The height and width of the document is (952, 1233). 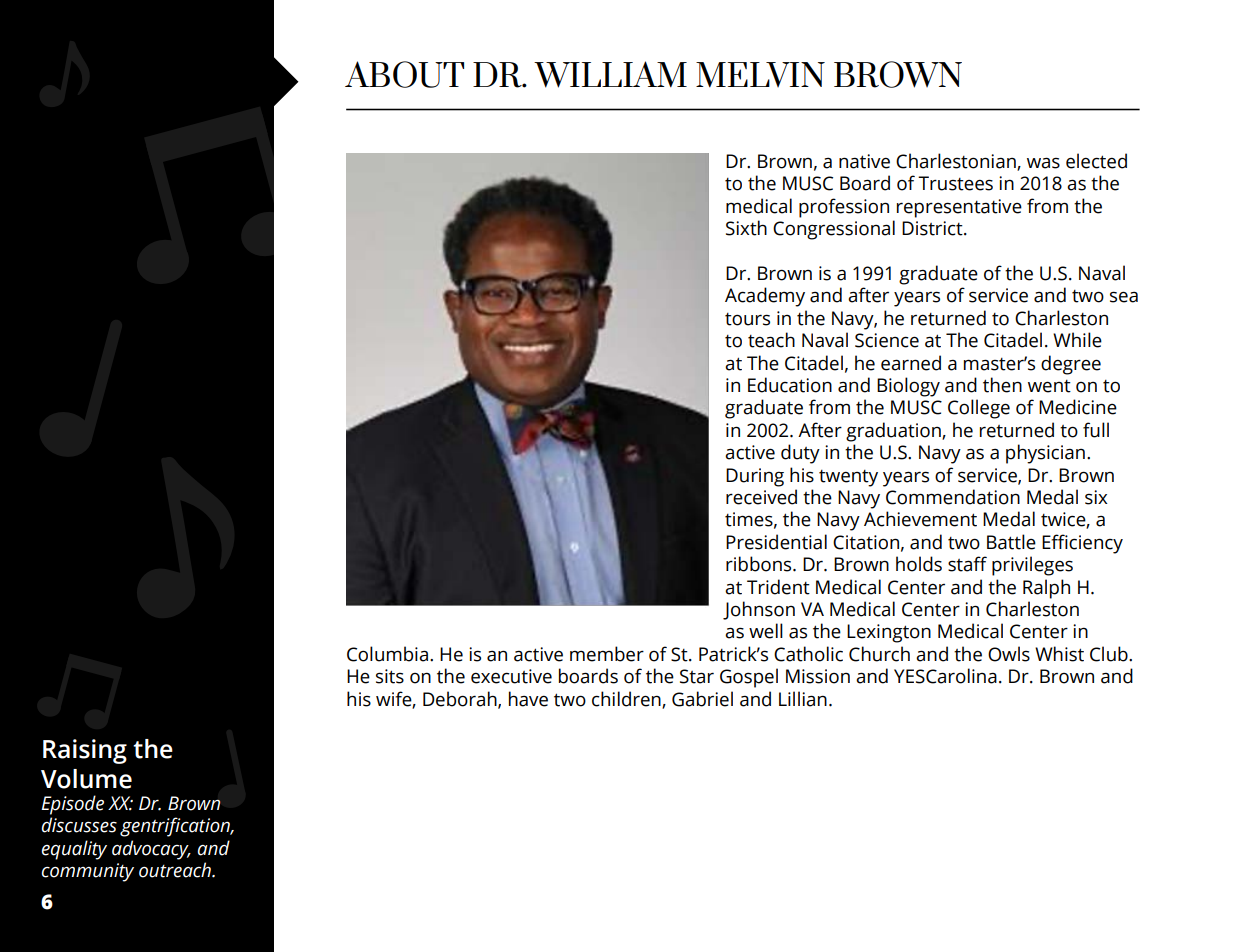 What do you see at coordinates (151, 850) in the document?
I see `advocacy` at bounding box center [151, 850].
